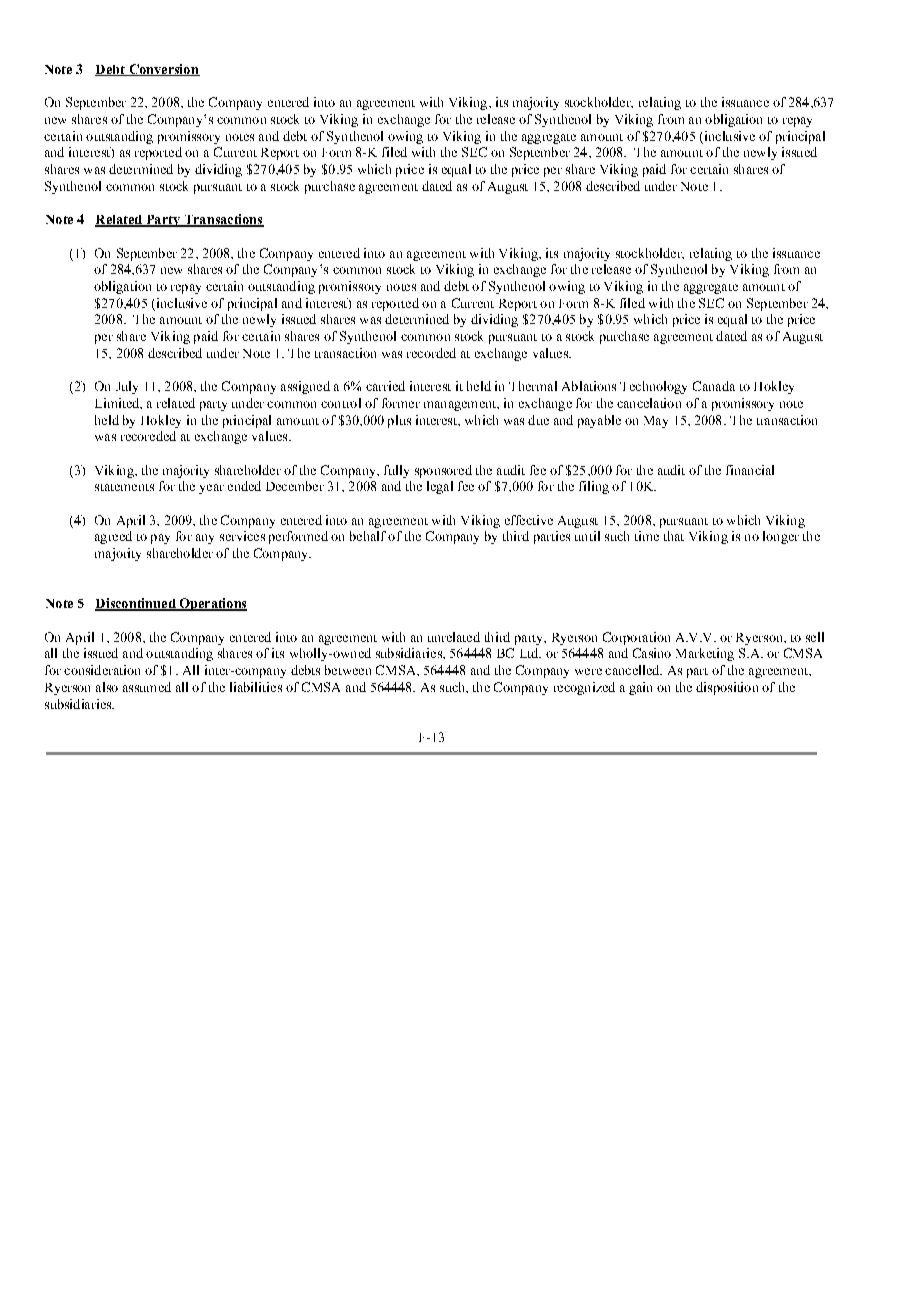 This screenshot has width=924, height=1308. Describe the element at coordinates (714, 386) in the screenshot. I see `Canada` at that location.
